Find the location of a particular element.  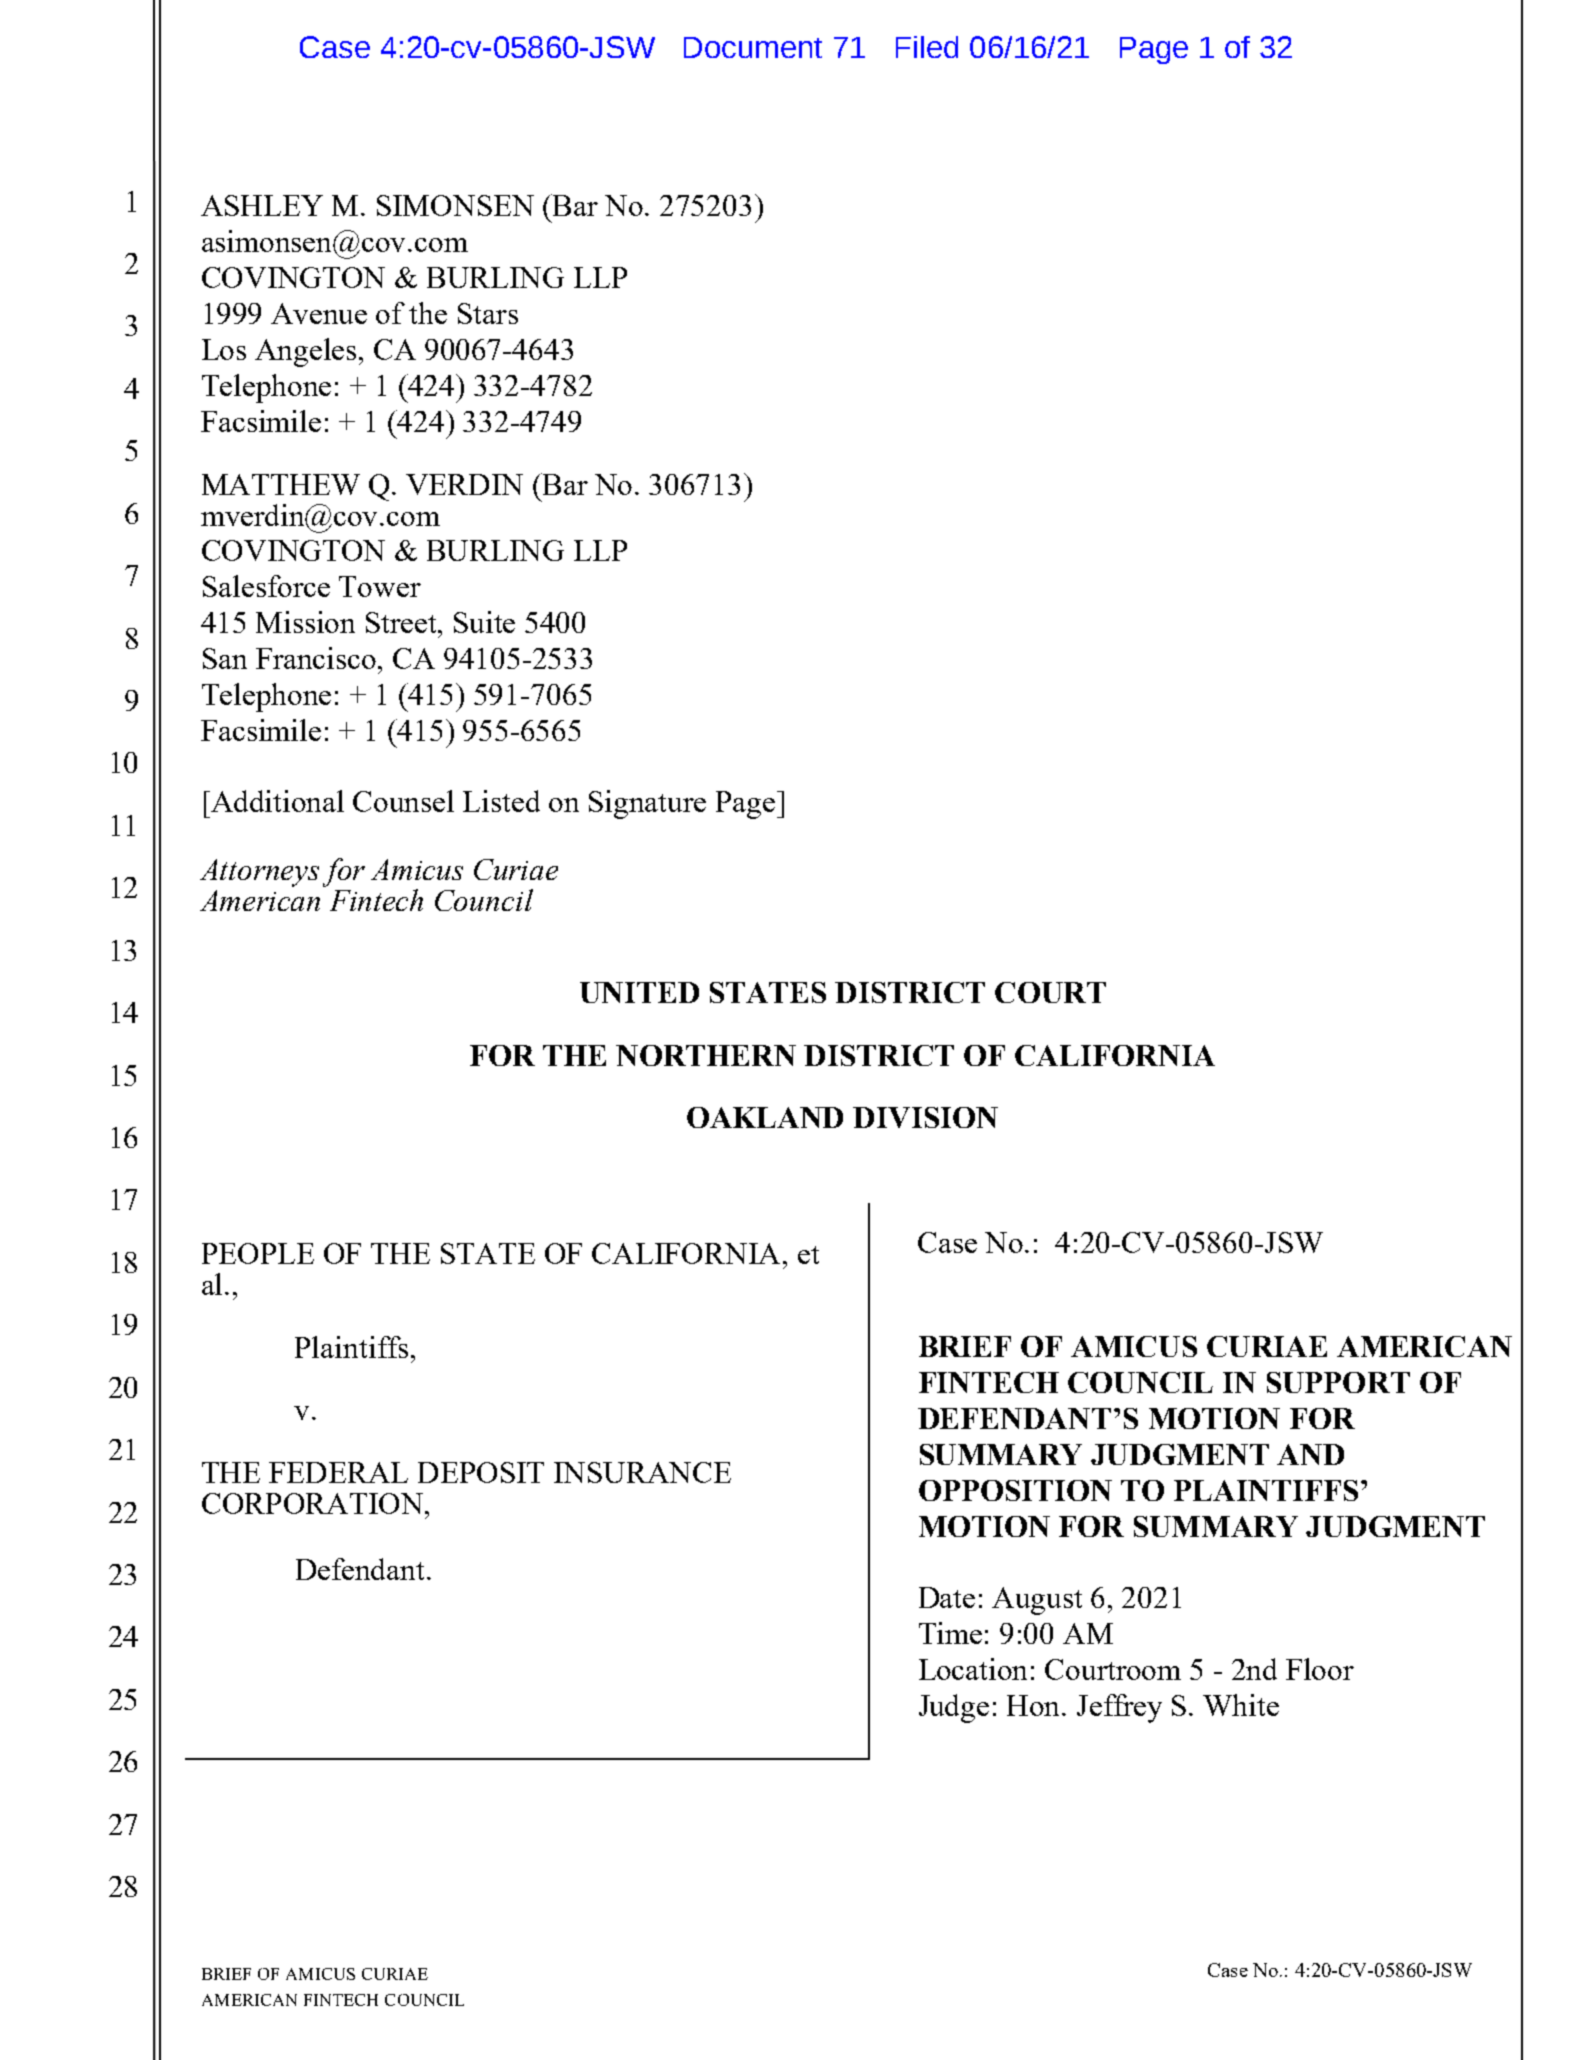

Signature is located at coordinates (647, 804).
